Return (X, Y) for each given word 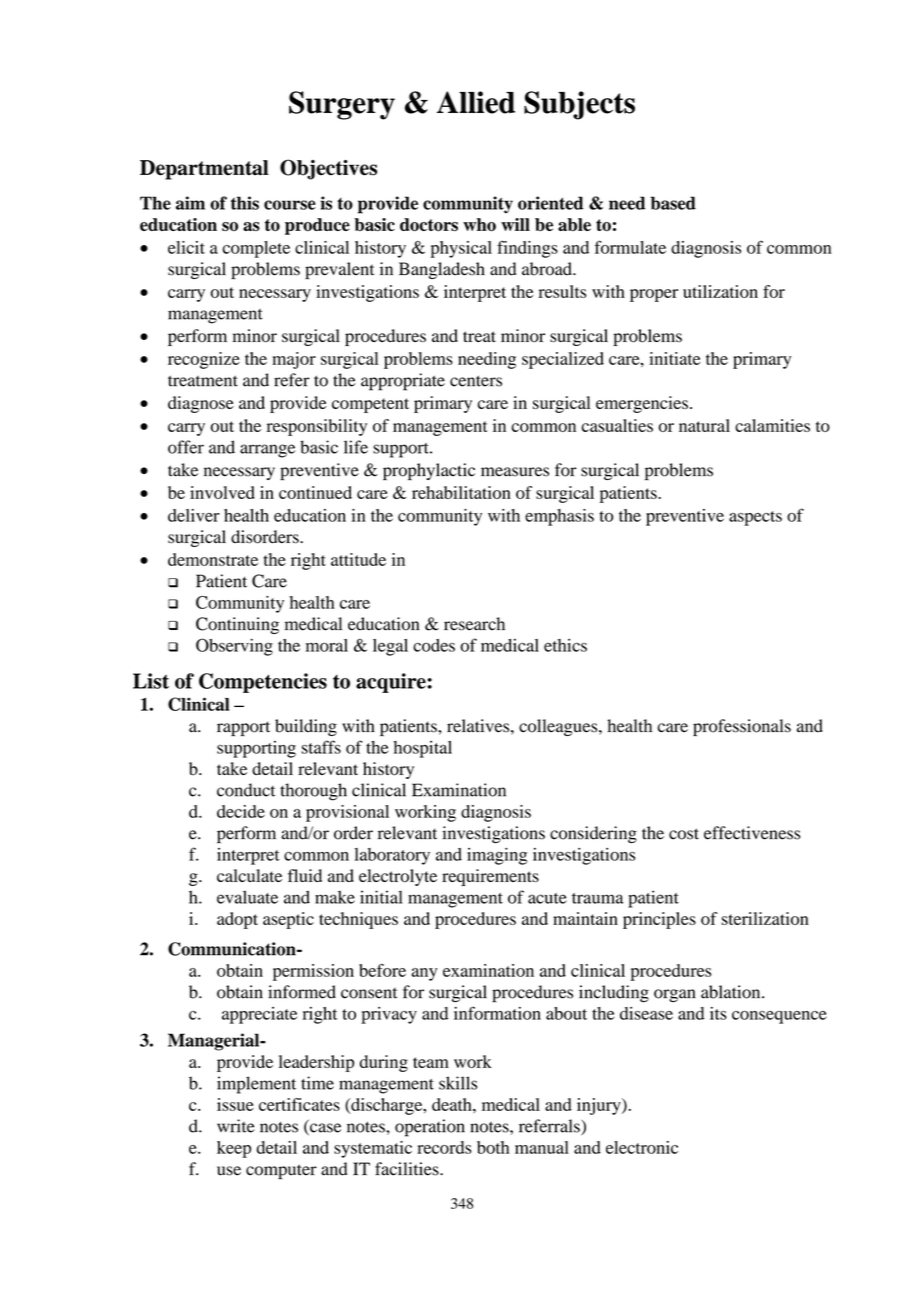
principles (659, 920)
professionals (742, 727)
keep (234, 1149)
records (444, 1147)
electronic (642, 1147)
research (474, 624)
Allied (476, 102)
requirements (490, 877)
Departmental (204, 170)
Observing (234, 647)
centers (476, 381)
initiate (674, 358)
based (673, 203)
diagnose (201, 404)
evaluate (247, 897)
